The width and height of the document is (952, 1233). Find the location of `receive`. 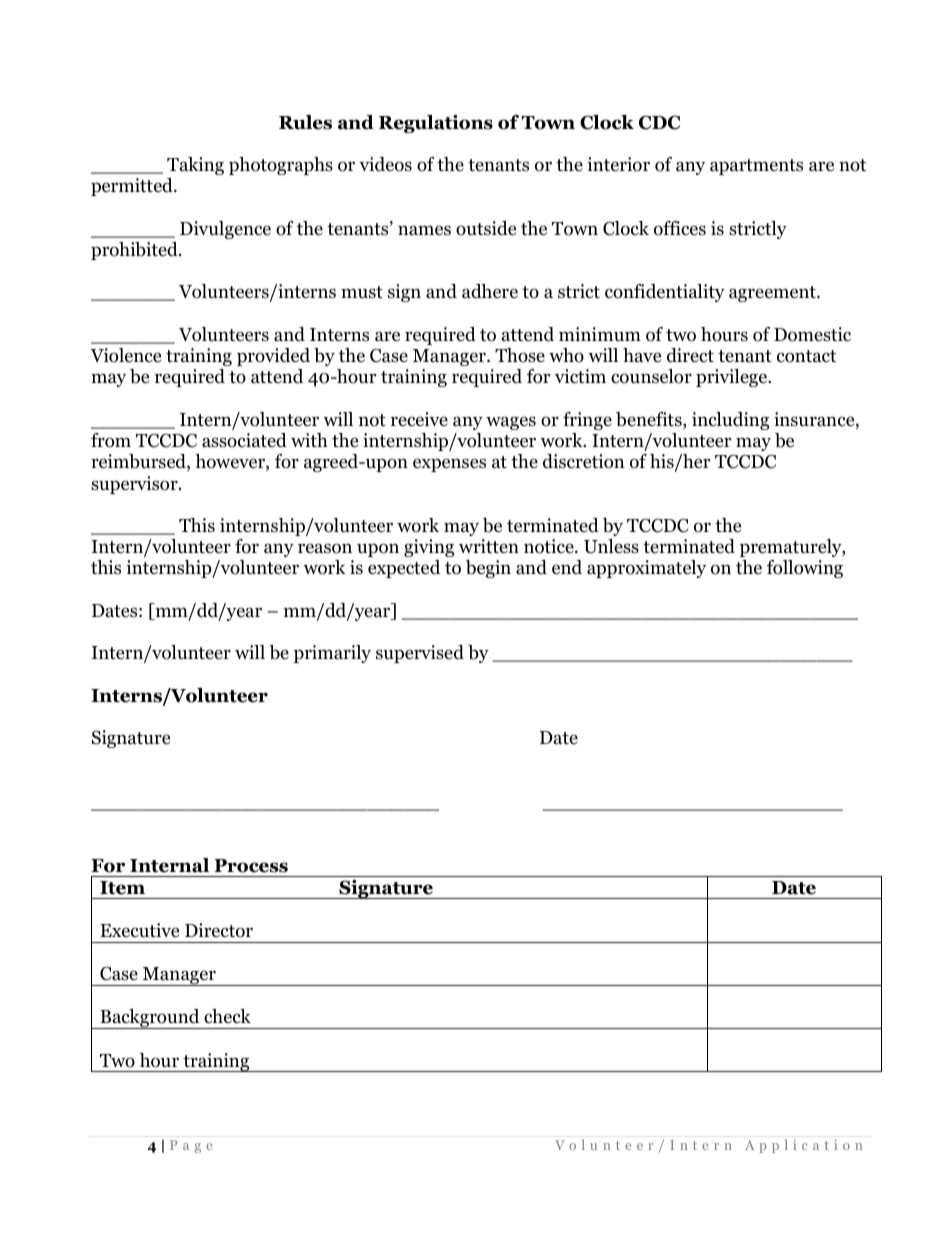

receive is located at coordinates (419, 419).
